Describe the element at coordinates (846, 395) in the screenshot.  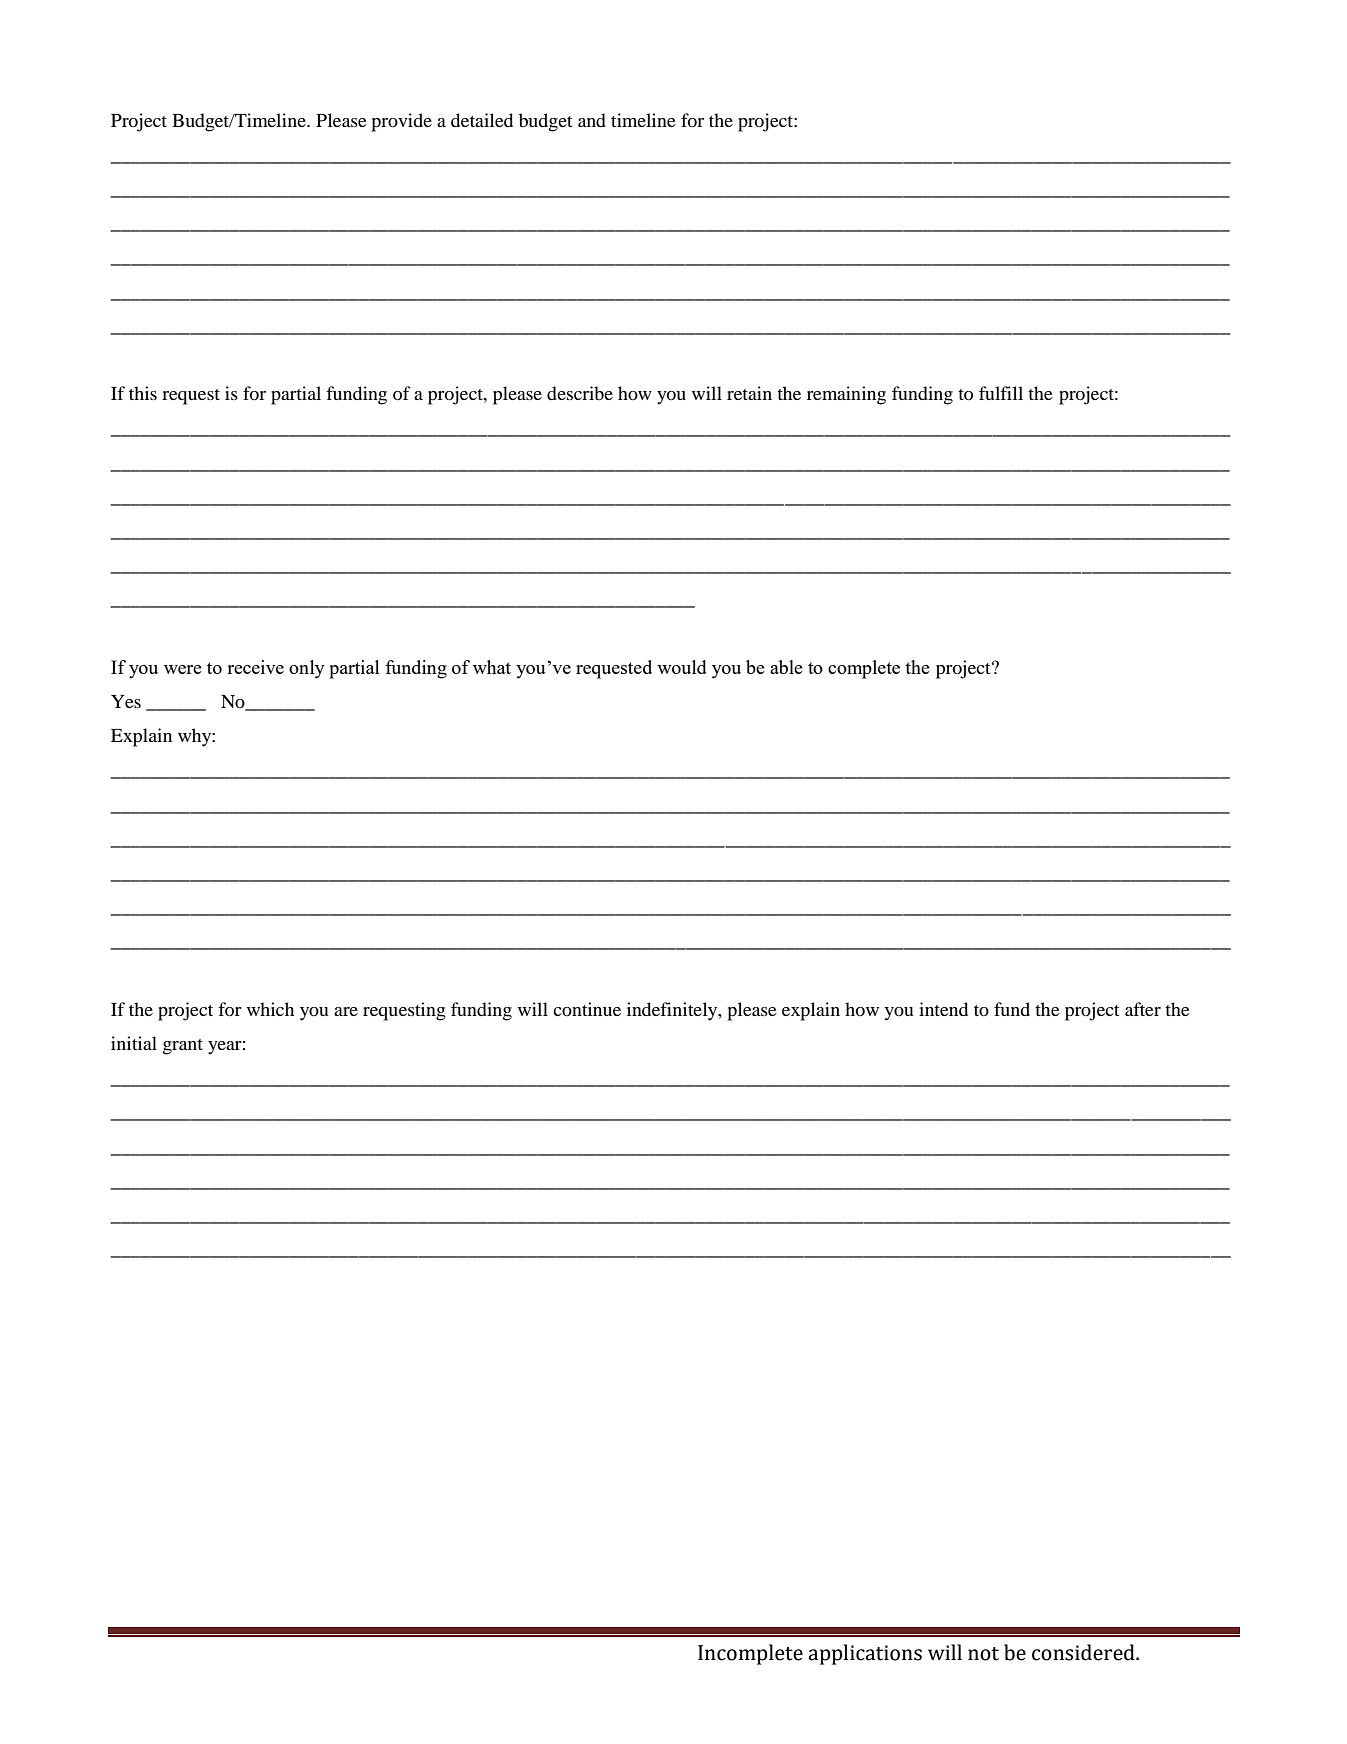
I see `remaining` at that location.
